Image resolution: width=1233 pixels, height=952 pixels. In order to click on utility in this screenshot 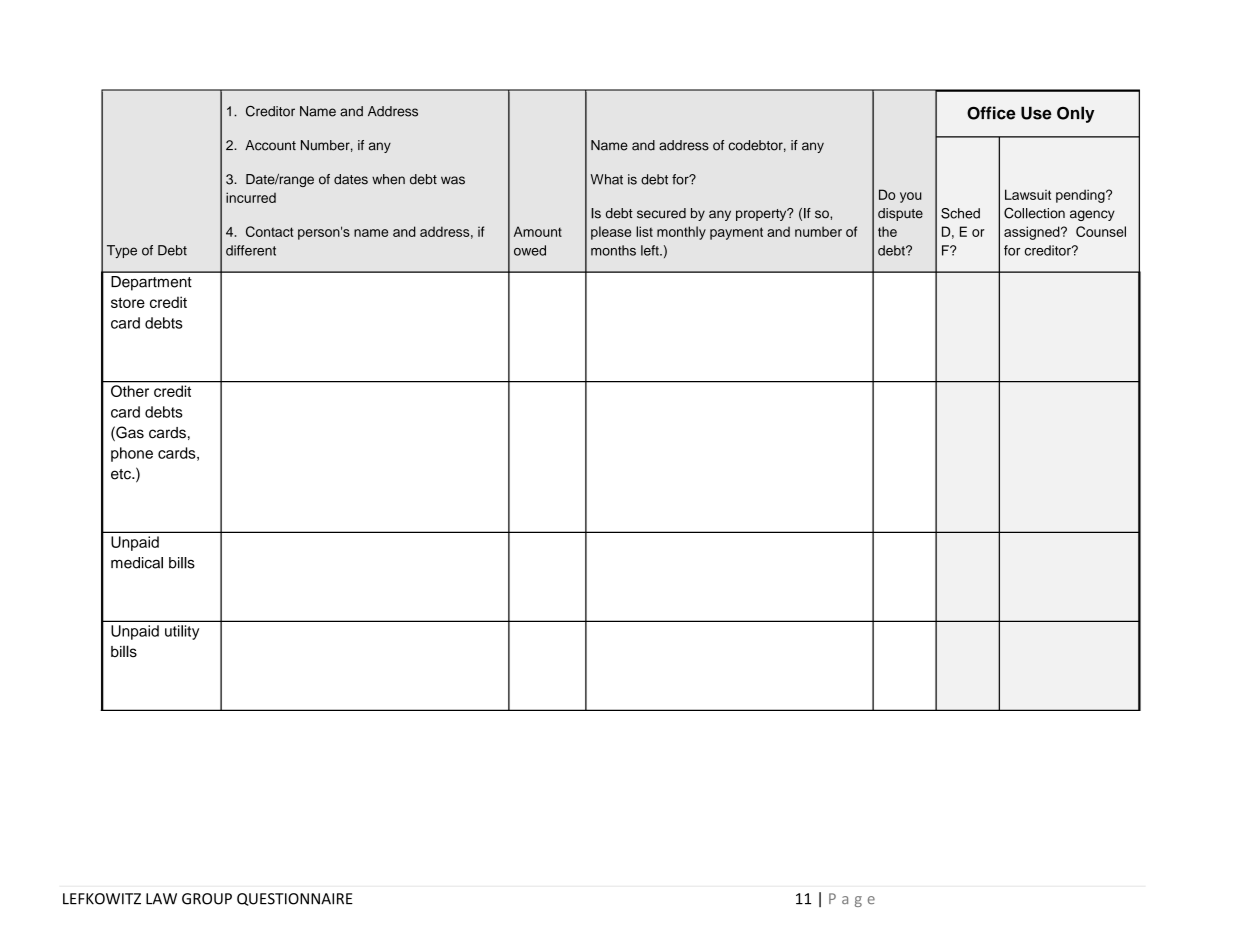, I will do `click(182, 632)`.
